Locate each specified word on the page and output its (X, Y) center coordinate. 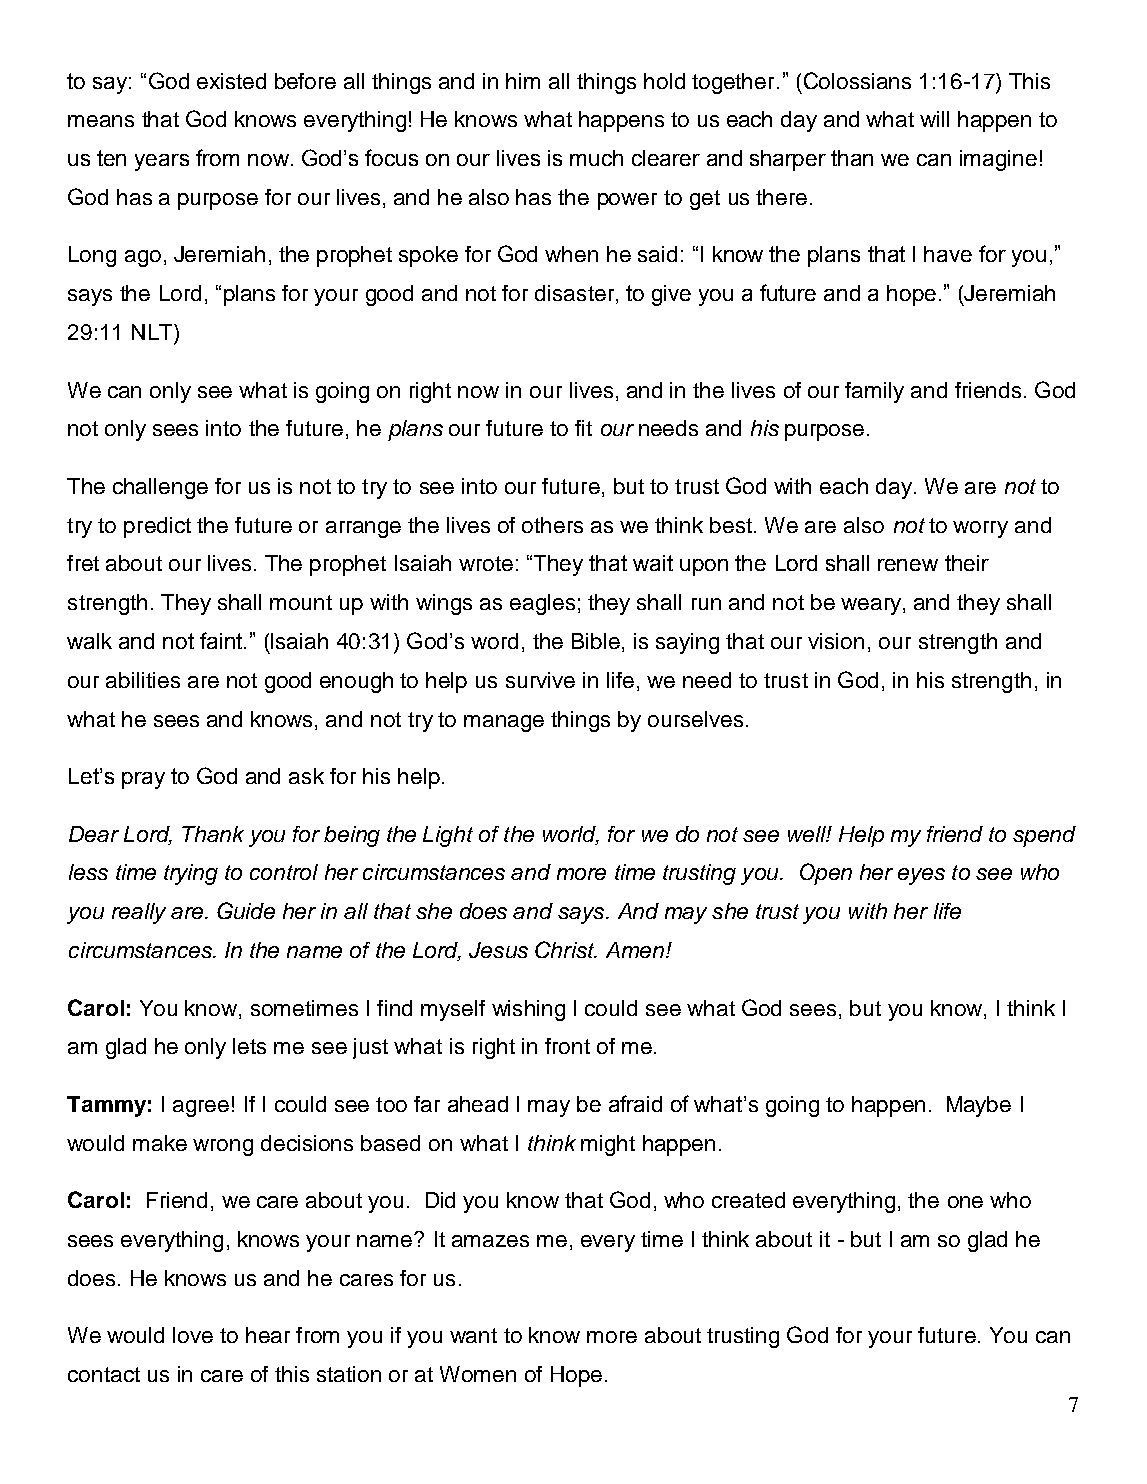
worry (980, 529)
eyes (921, 876)
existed (231, 81)
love (193, 1335)
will (934, 119)
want (473, 1335)
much (596, 158)
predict (157, 527)
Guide (246, 910)
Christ (566, 949)
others (552, 525)
